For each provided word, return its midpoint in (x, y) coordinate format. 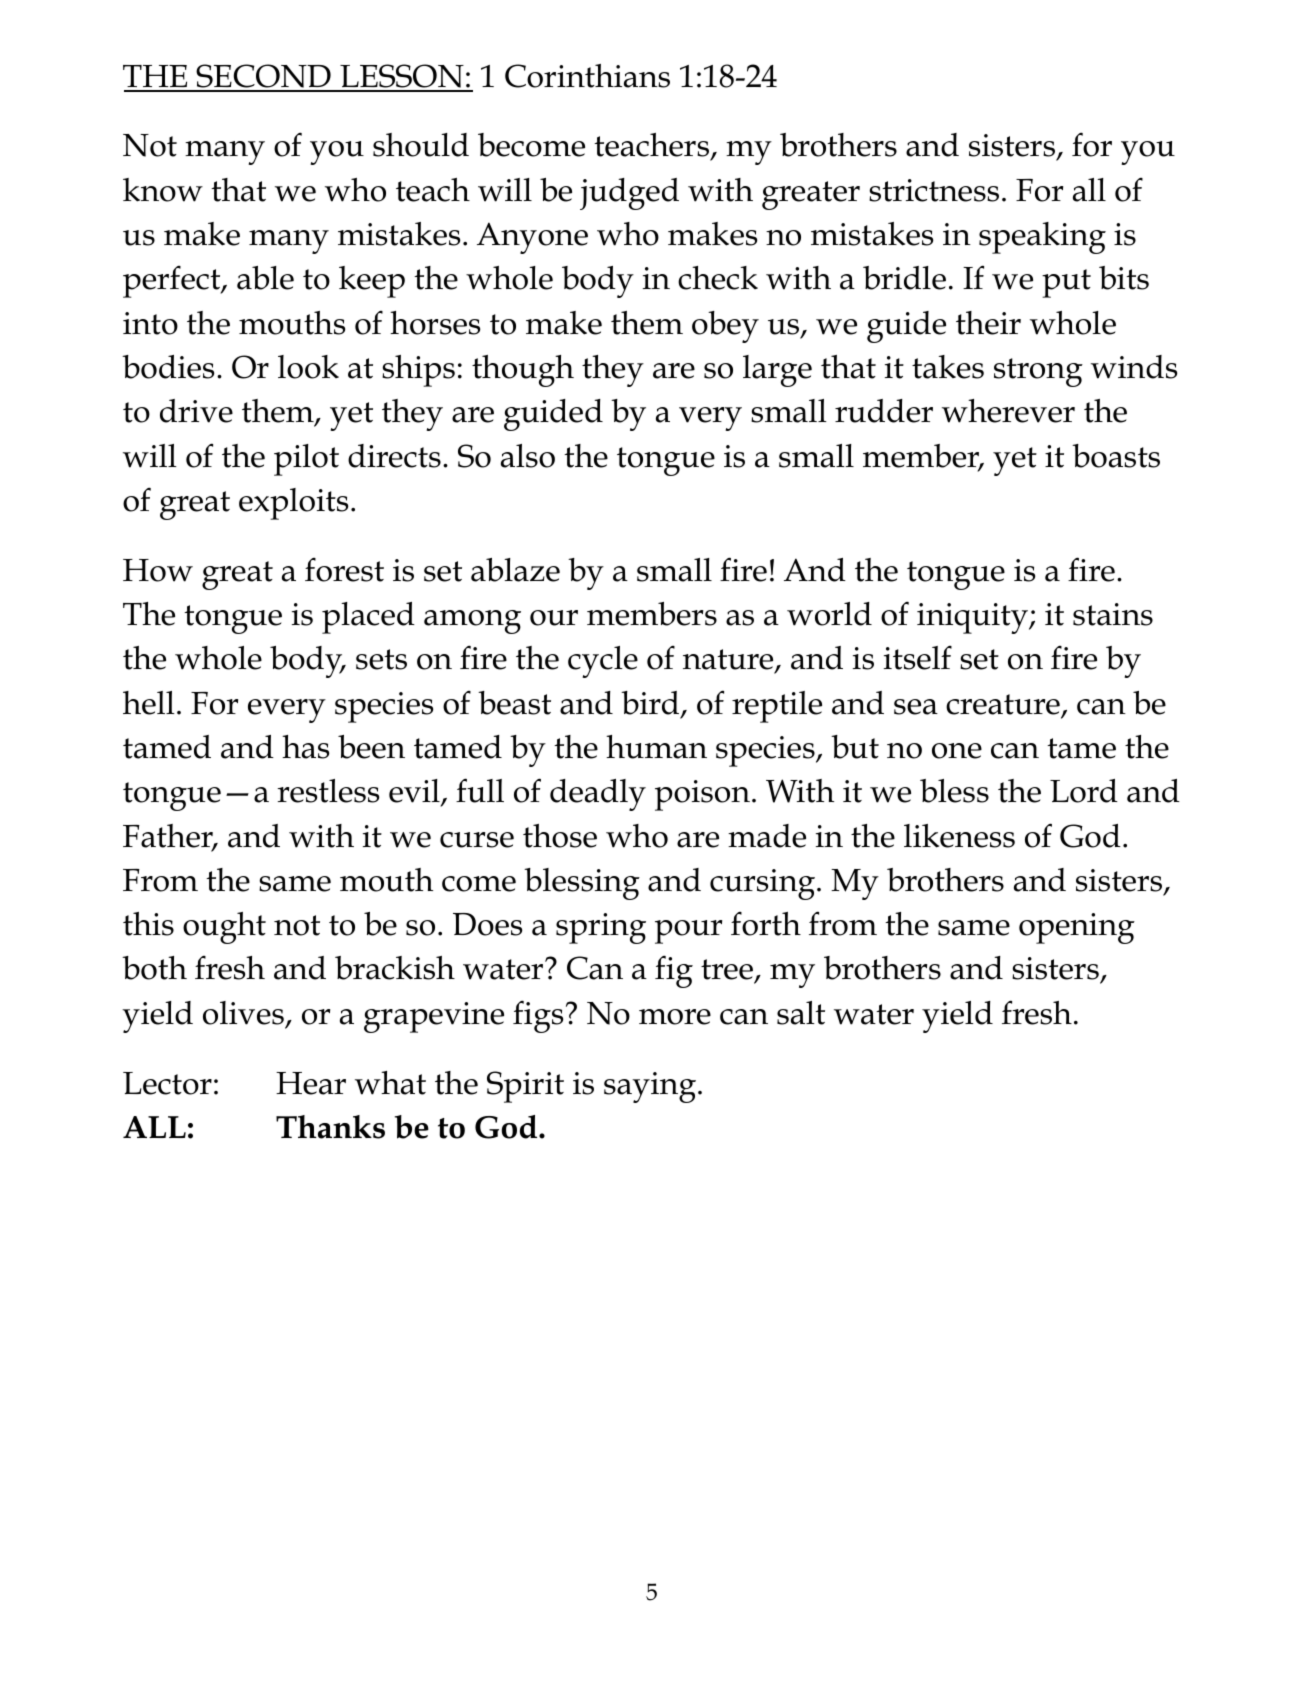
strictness (934, 190)
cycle (603, 662)
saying (650, 1087)
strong (1038, 372)
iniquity (973, 618)
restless (328, 791)
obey (725, 327)
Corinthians (587, 76)
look (308, 367)
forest (344, 570)
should (421, 145)
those (560, 836)
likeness (959, 836)
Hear (311, 1083)
